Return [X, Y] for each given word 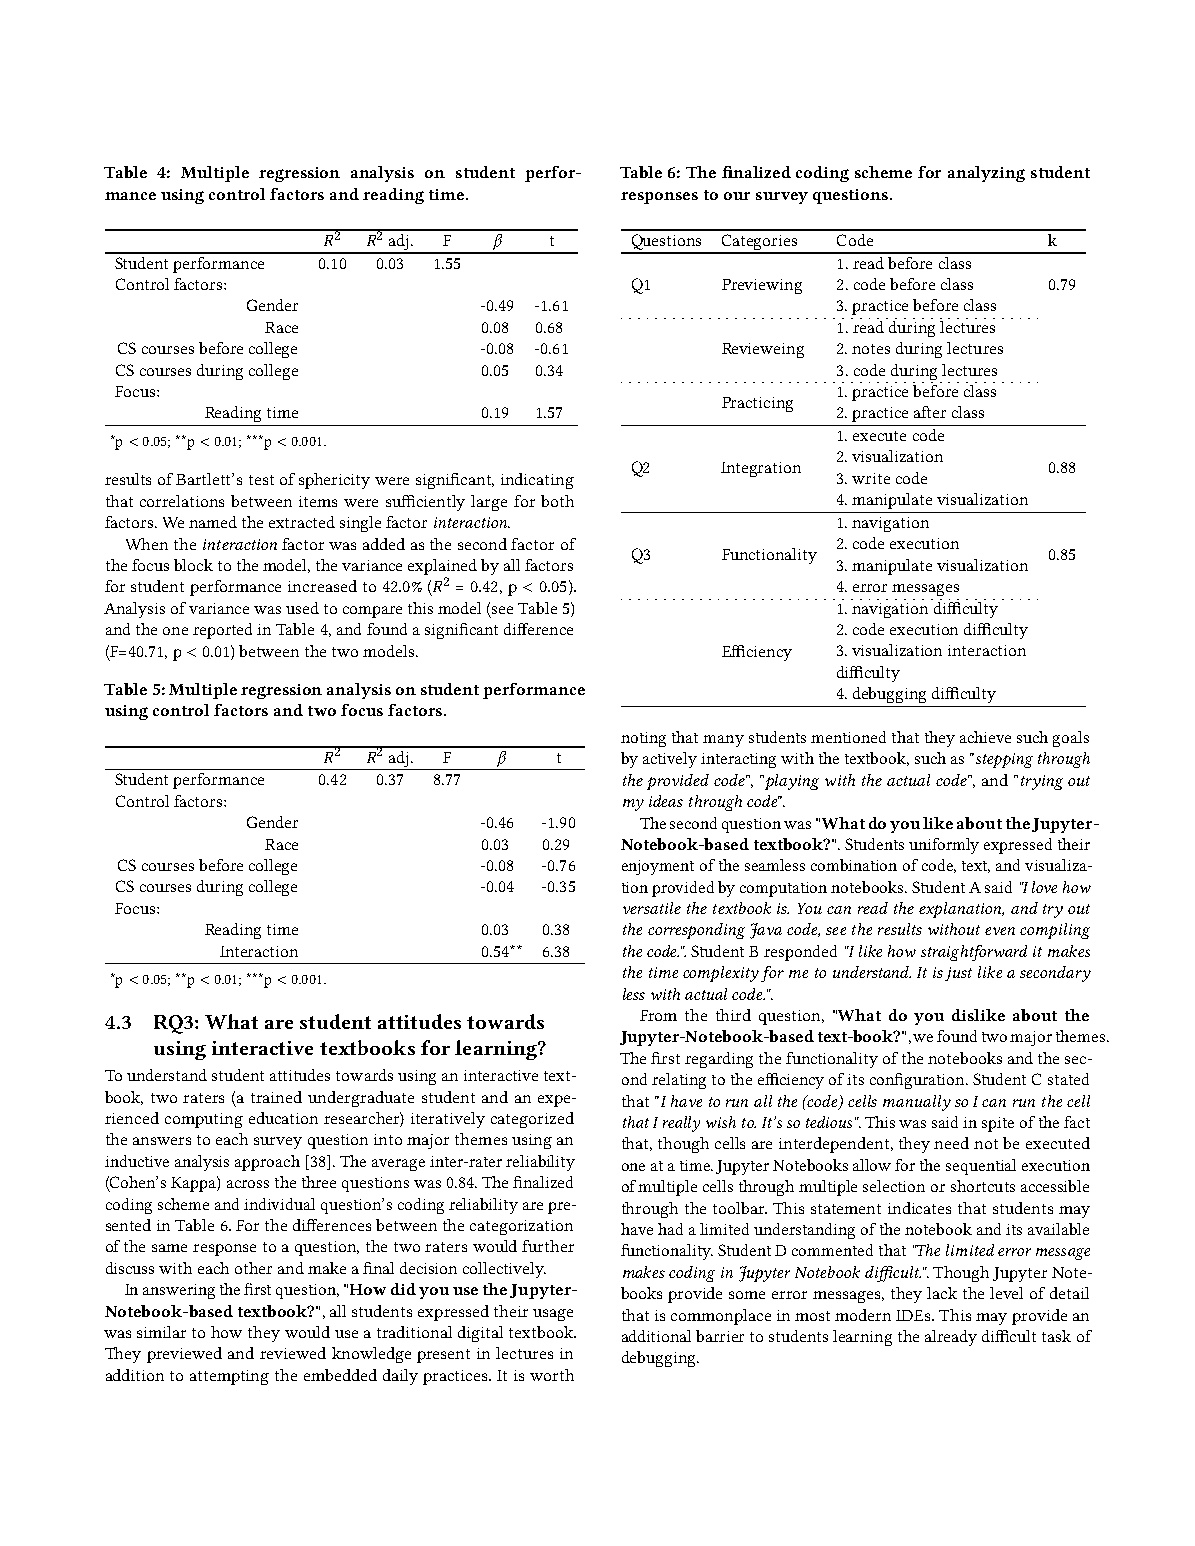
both [557, 501]
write [871, 478]
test [261, 480]
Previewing [762, 286]
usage [553, 1315]
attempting [229, 1377]
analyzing [986, 174]
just [958, 974]
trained [276, 1097]
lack [942, 1293]
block [193, 565]
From [658, 1015]
